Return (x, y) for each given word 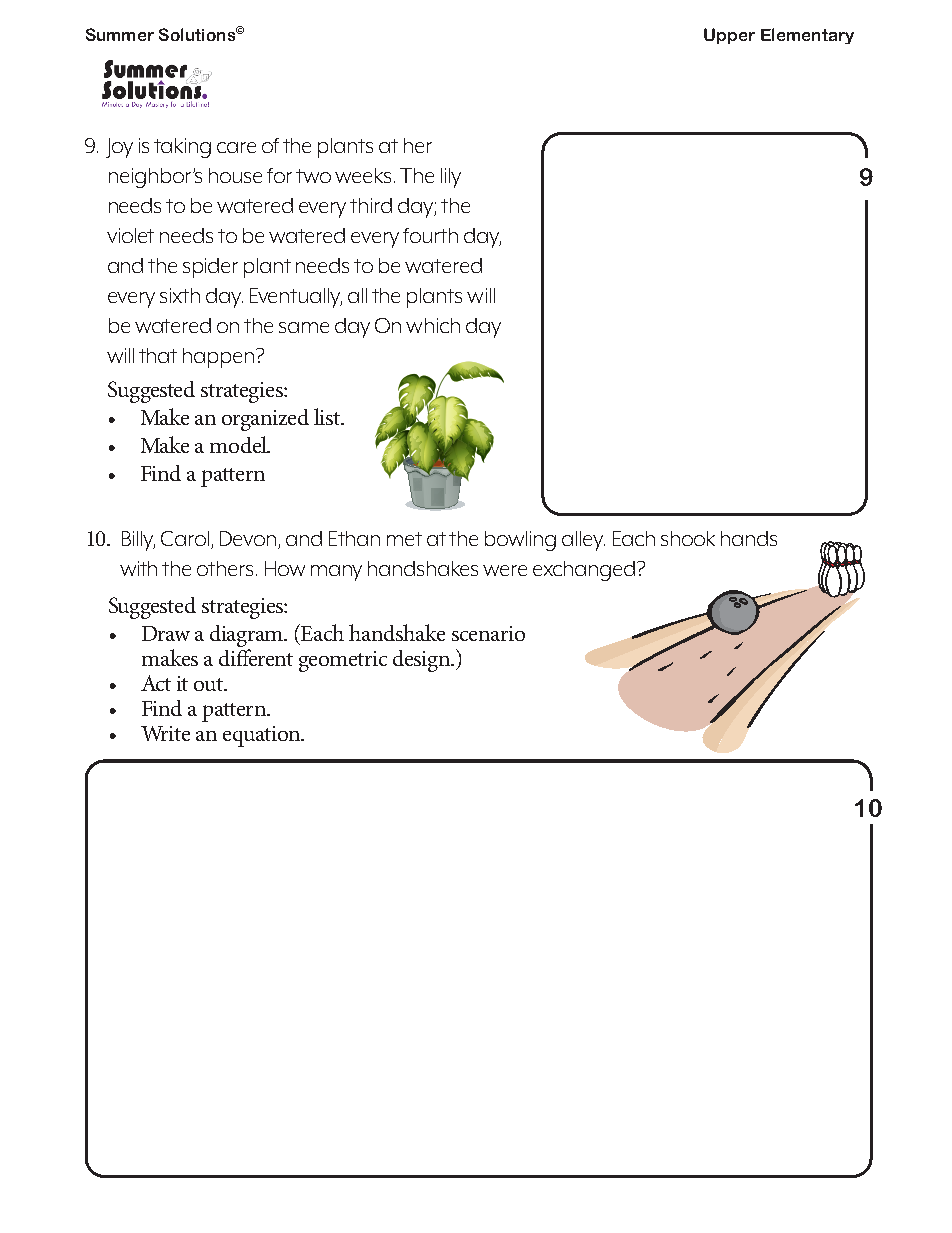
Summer (120, 34)
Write (165, 733)
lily (451, 178)
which (433, 325)
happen (220, 358)
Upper (729, 36)
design (423, 661)
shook (688, 538)
